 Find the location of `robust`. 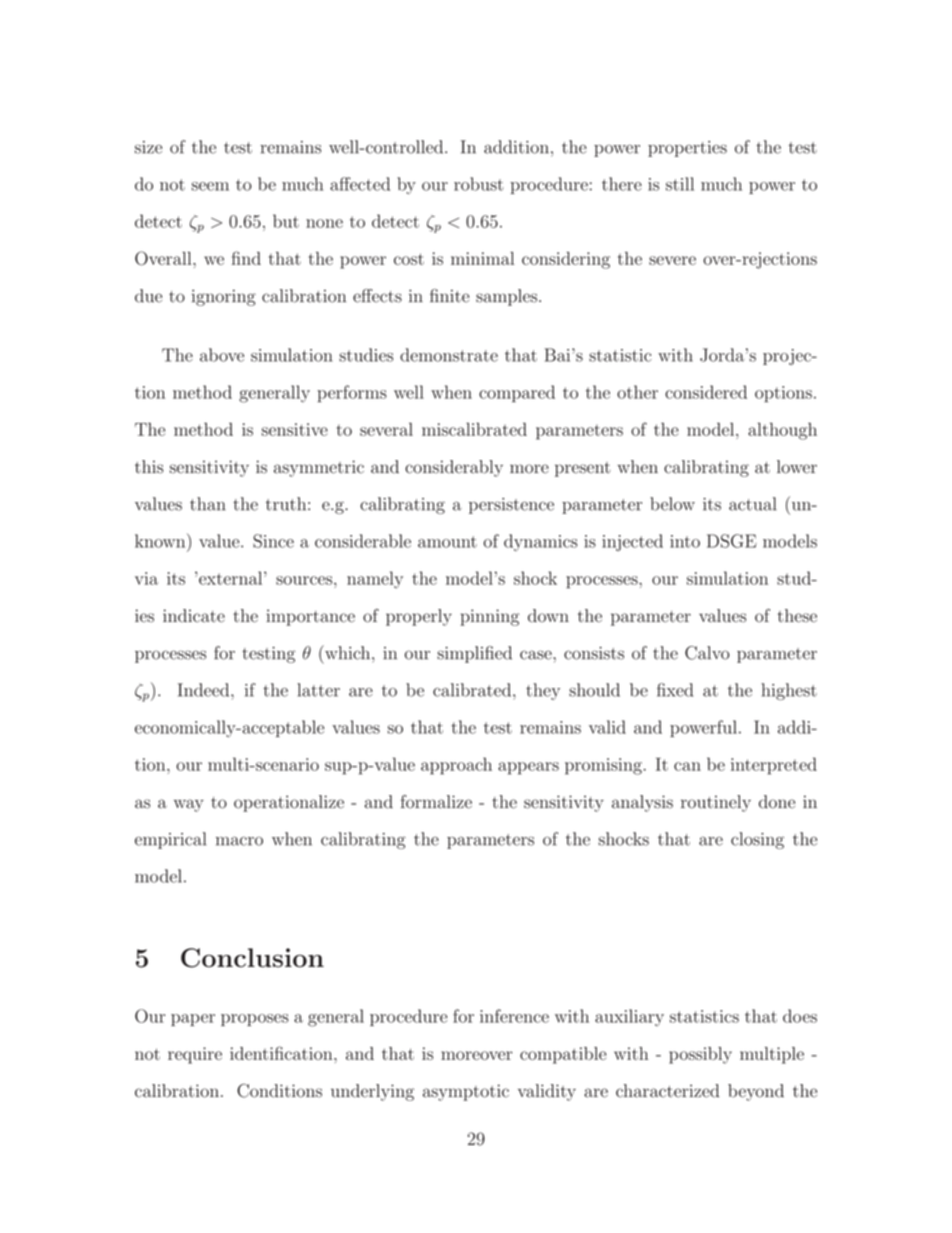

robust is located at coordinates (478, 184).
